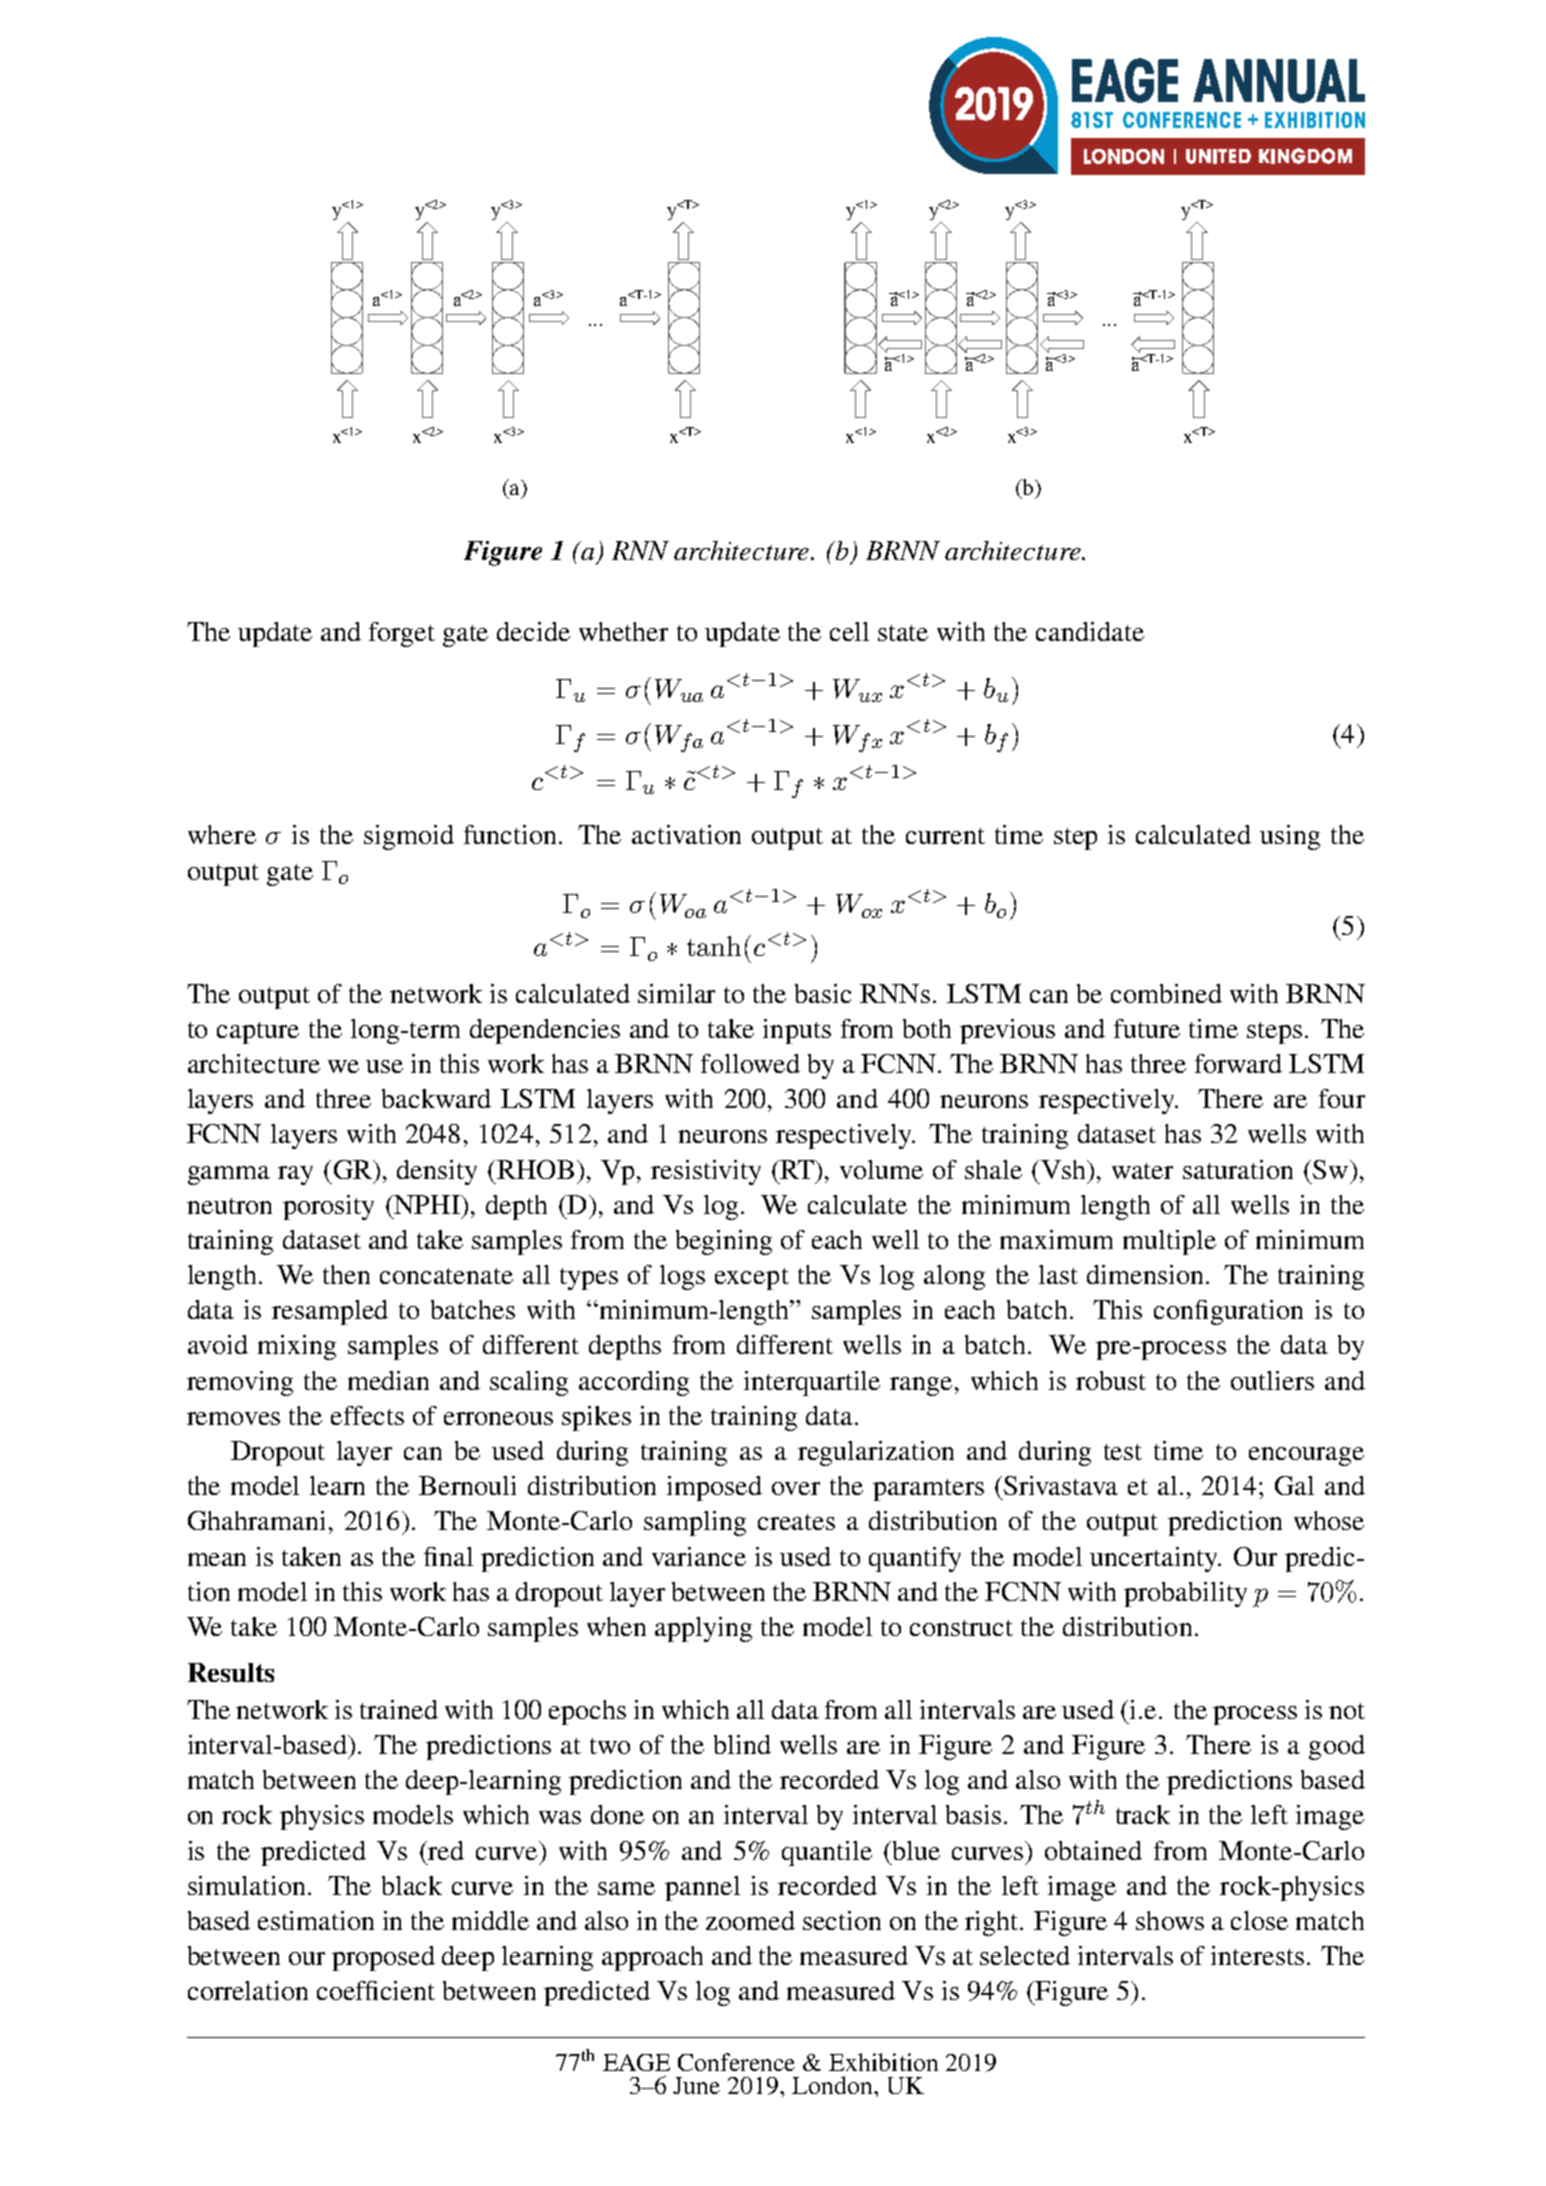 Image resolution: width=1546 pixels, height=2186 pixels. I want to click on coefficient, so click(376, 1990).
